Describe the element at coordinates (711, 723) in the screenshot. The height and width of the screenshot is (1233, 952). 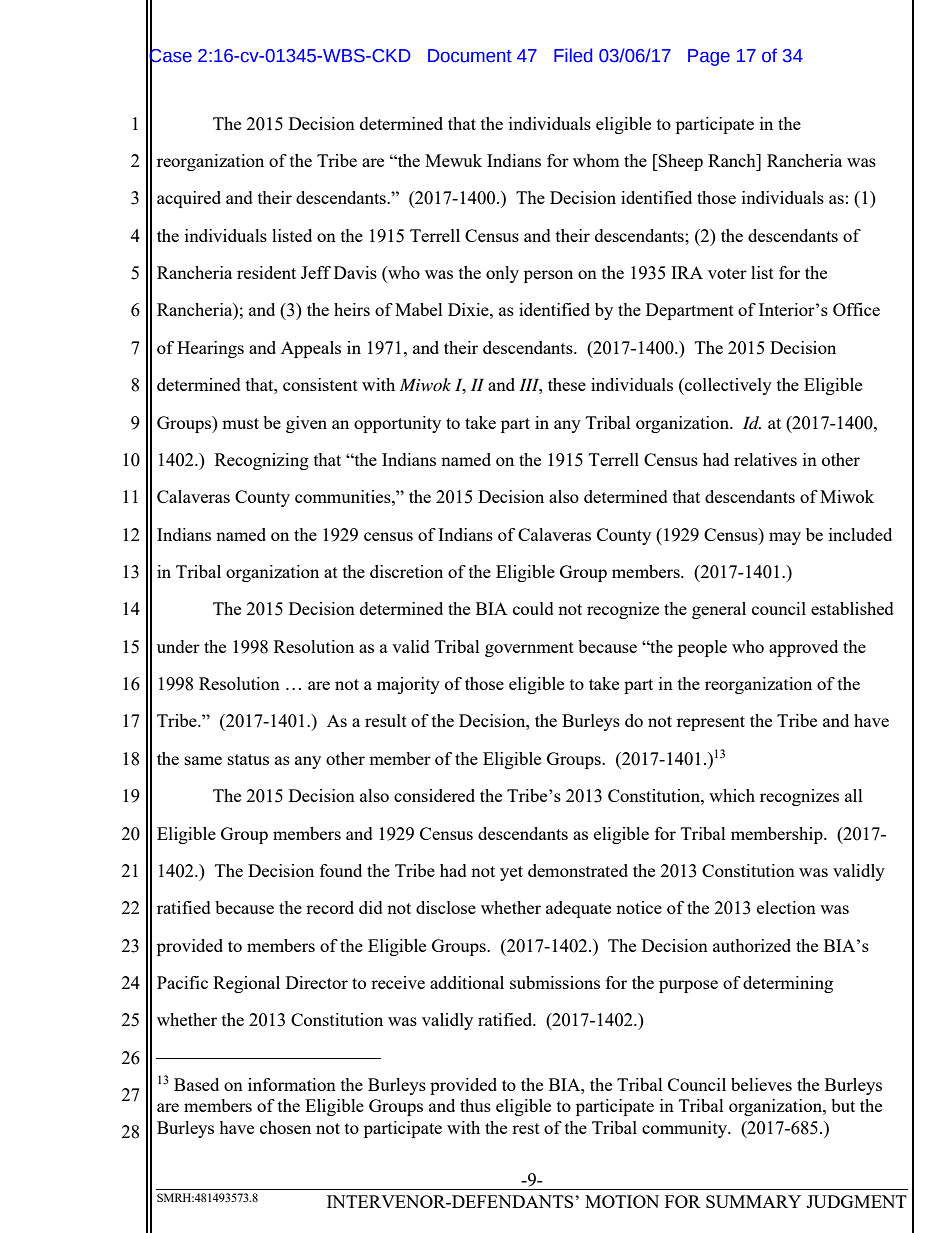
I see `represent` at that location.
